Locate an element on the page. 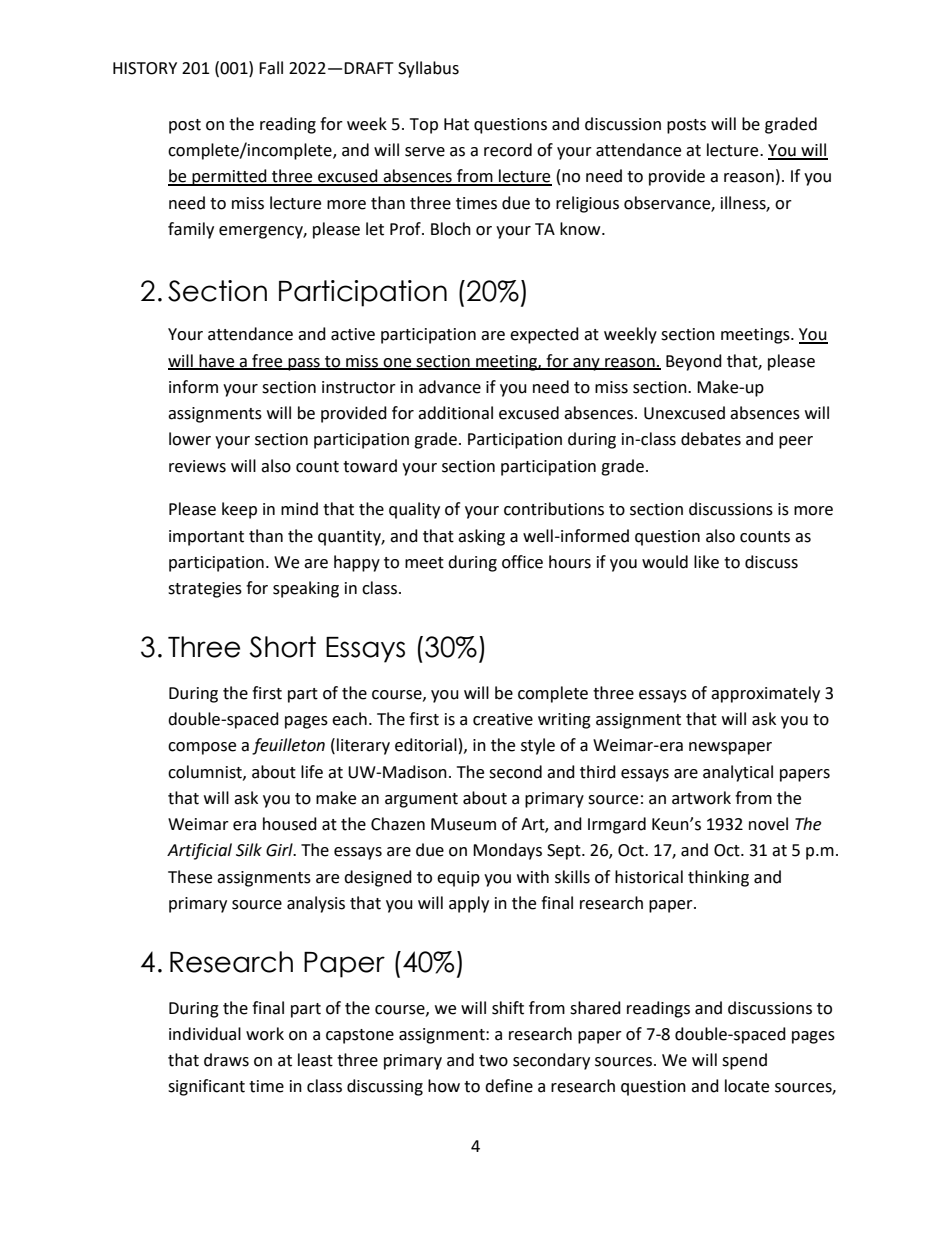 This document has height=1233, width=952. lower is located at coordinates (190, 439).
